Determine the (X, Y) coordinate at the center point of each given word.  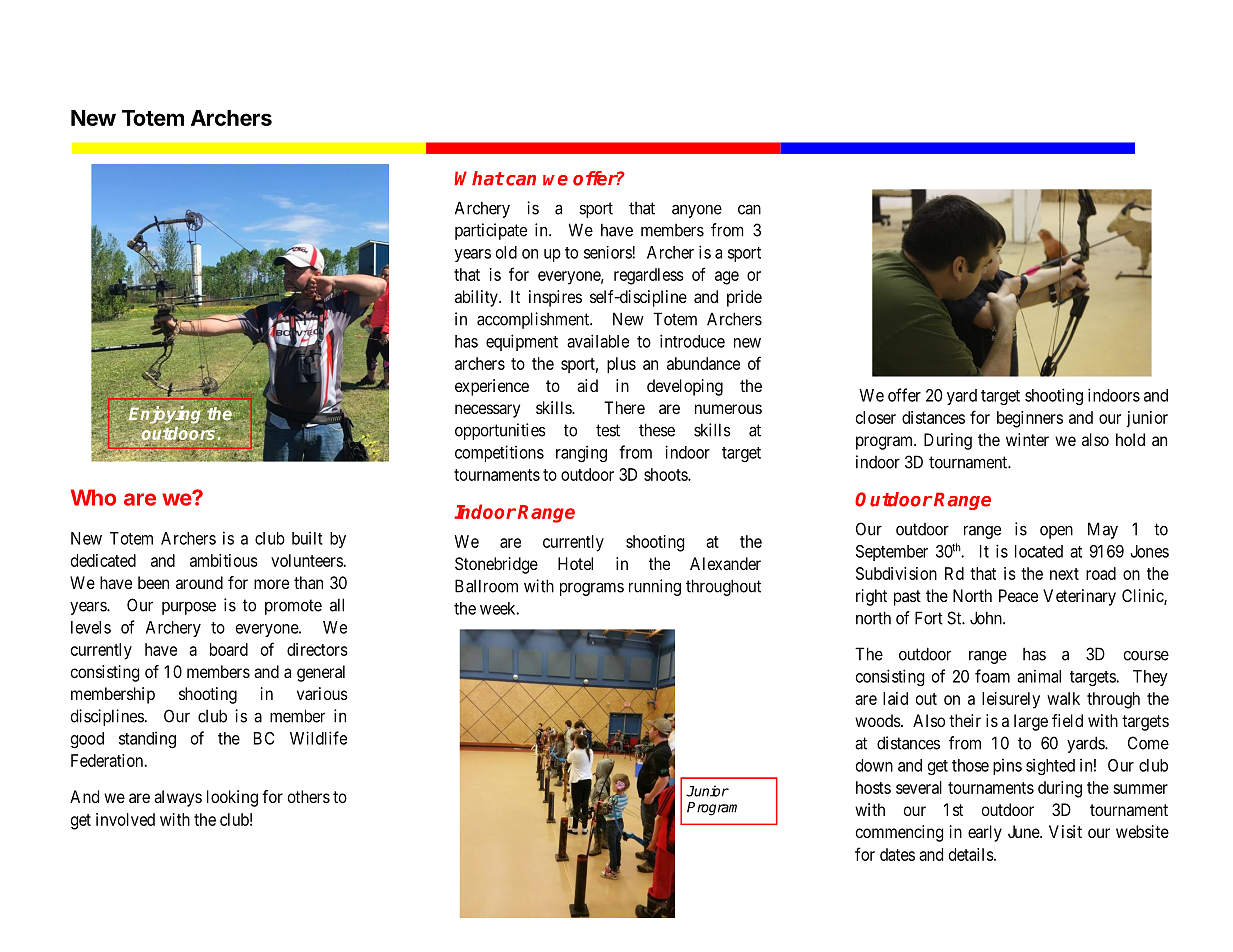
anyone (697, 211)
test (608, 430)
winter (1027, 439)
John (987, 618)
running (655, 587)
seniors (608, 252)
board (229, 649)
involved (125, 819)
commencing (899, 833)
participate (491, 231)
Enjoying (165, 415)
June (1024, 831)
